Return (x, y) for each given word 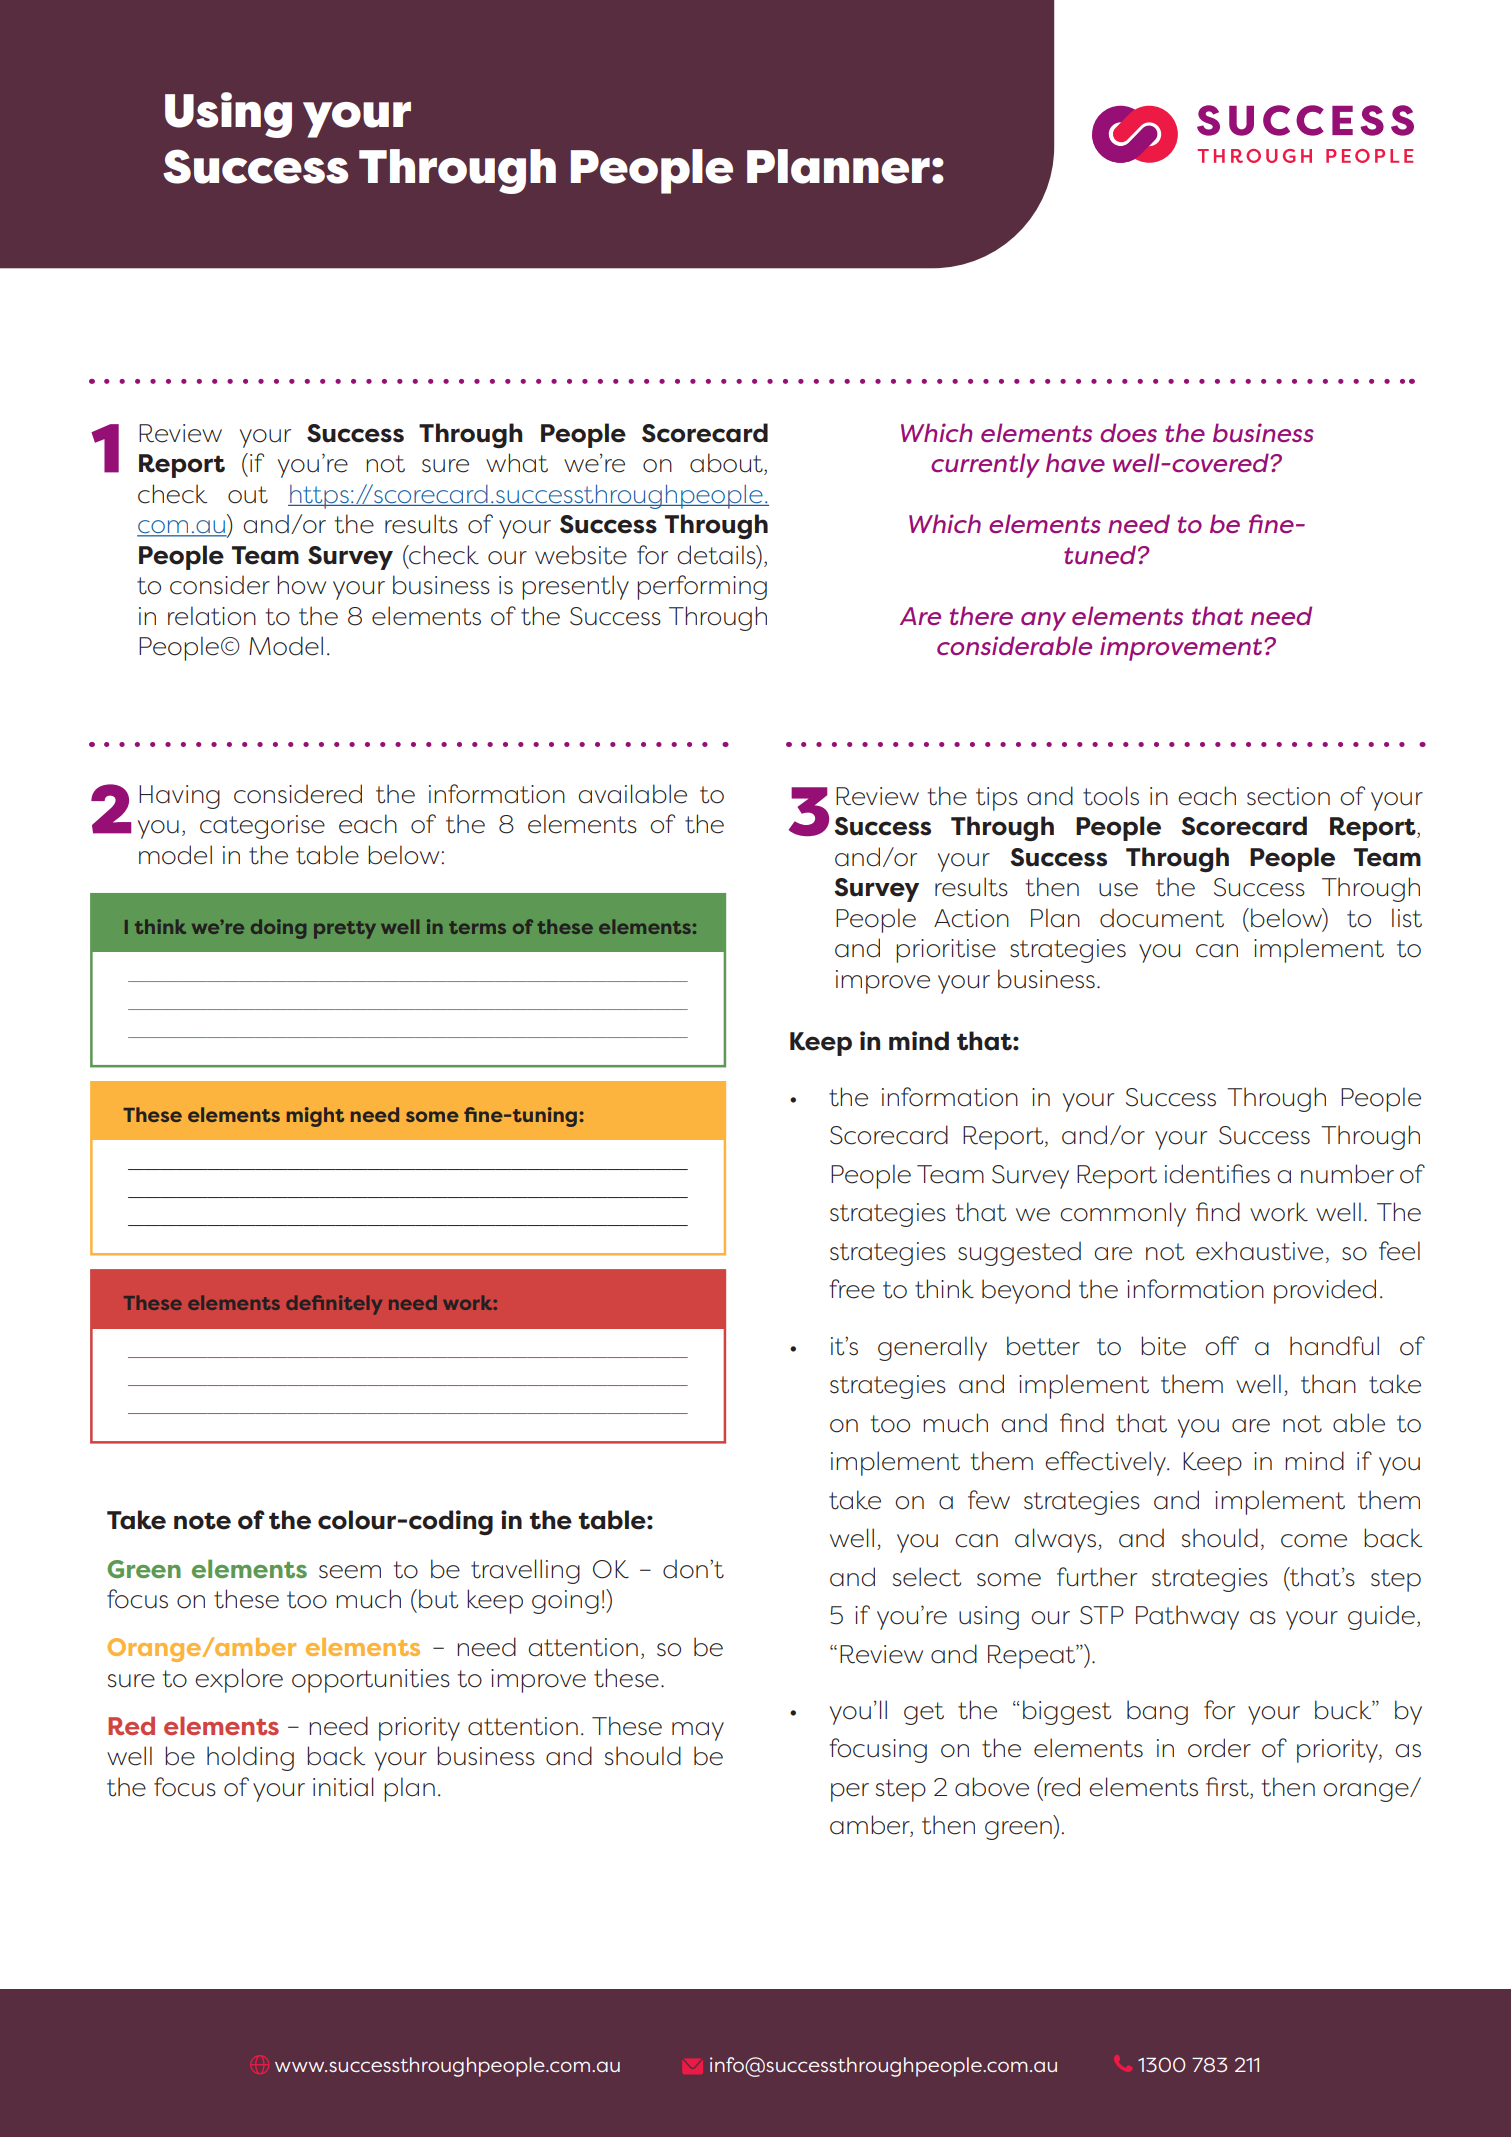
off (1222, 1346)
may (698, 1731)
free (852, 1289)
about (727, 464)
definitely (334, 1305)
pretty (345, 930)
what (517, 463)
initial (343, 1787)
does (1128, 432)
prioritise (946, 951)
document (1162, 918)
